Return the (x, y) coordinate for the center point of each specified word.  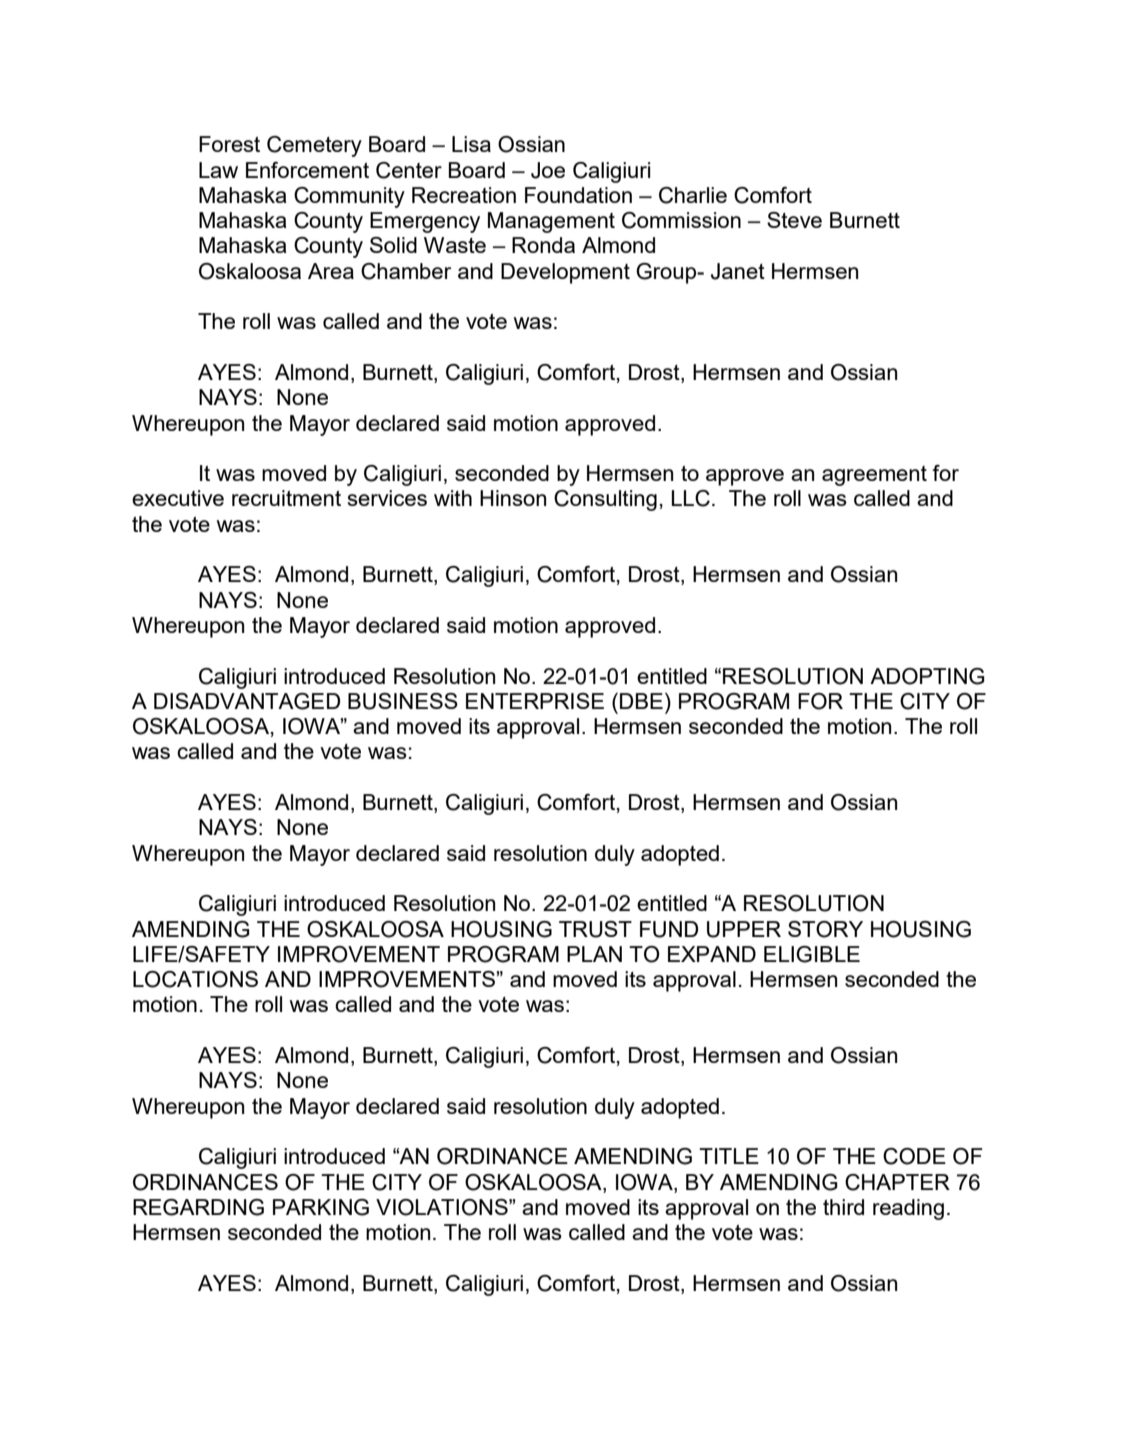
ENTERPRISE (535, 701)
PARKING (321, 1207)
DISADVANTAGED (247, 701)
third (843, 1207)
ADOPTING (927, 676)
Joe (548, 170)
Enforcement (307, 170)
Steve (794, 220)
